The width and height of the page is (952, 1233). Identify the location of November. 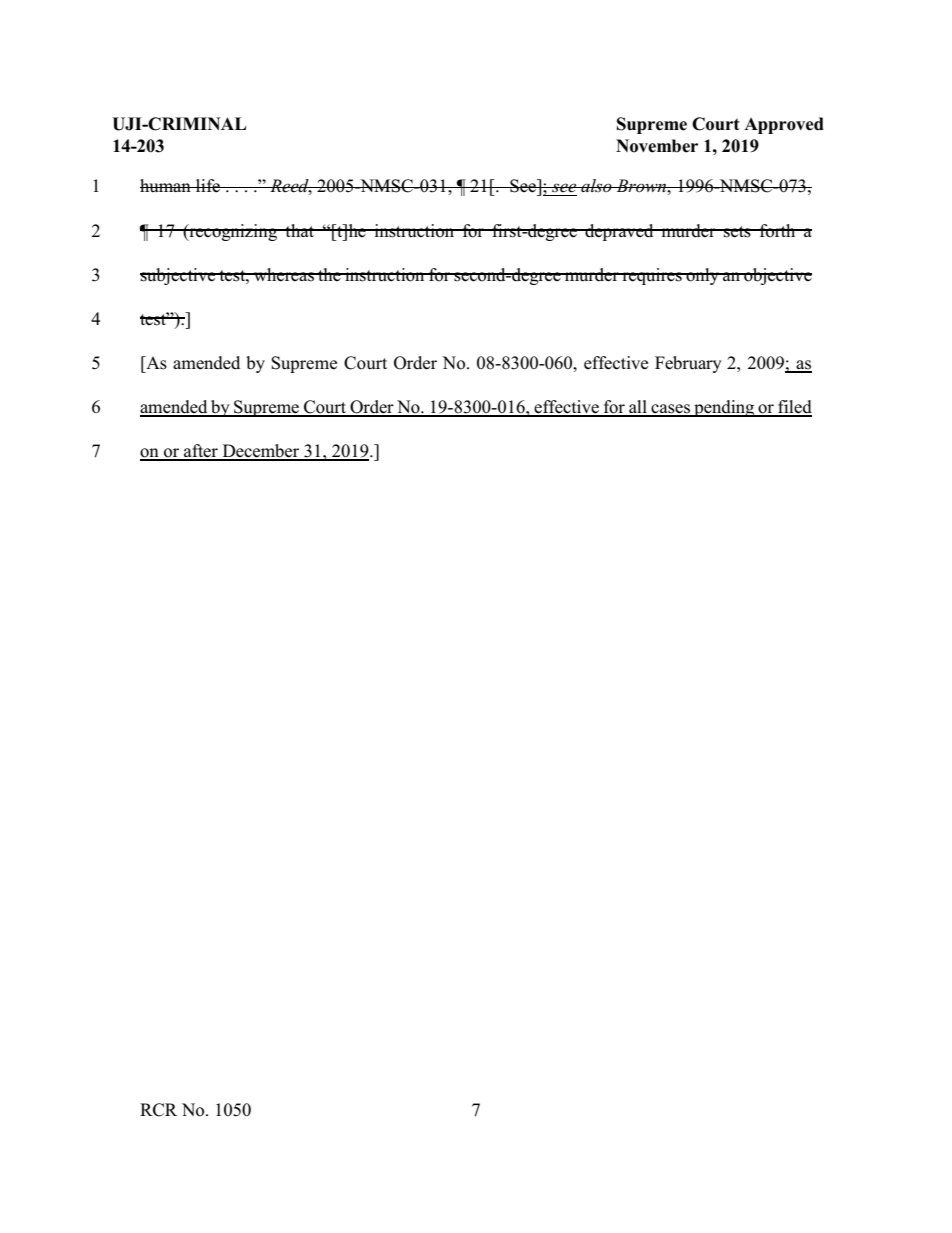
(657, 146).
